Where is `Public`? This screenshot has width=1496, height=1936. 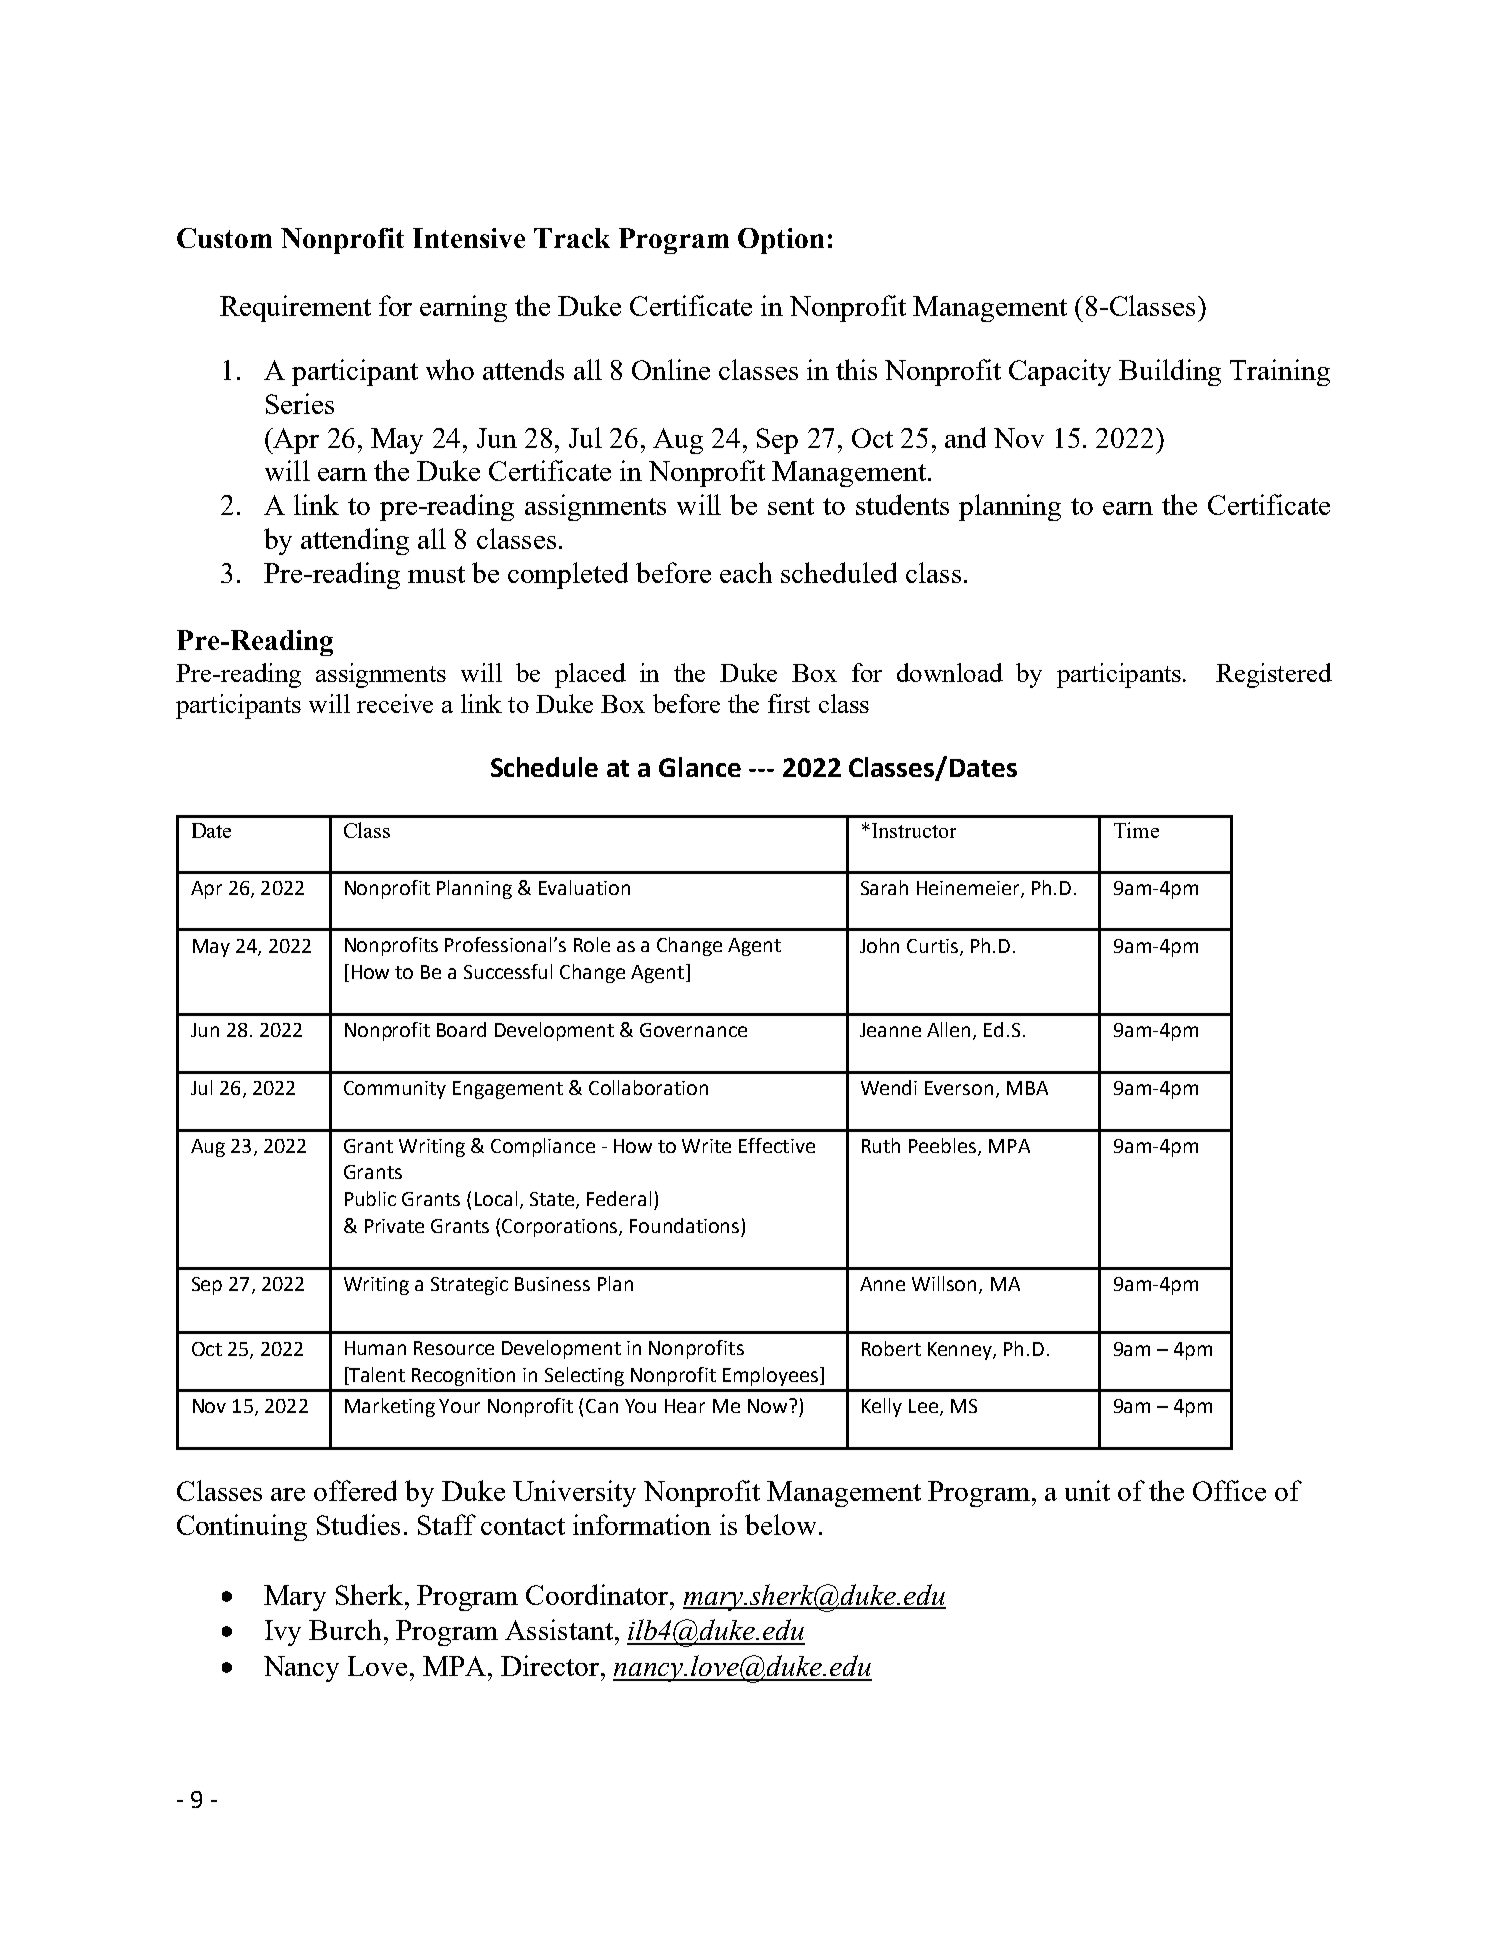 Public is located at coordinates (370, 1198).
